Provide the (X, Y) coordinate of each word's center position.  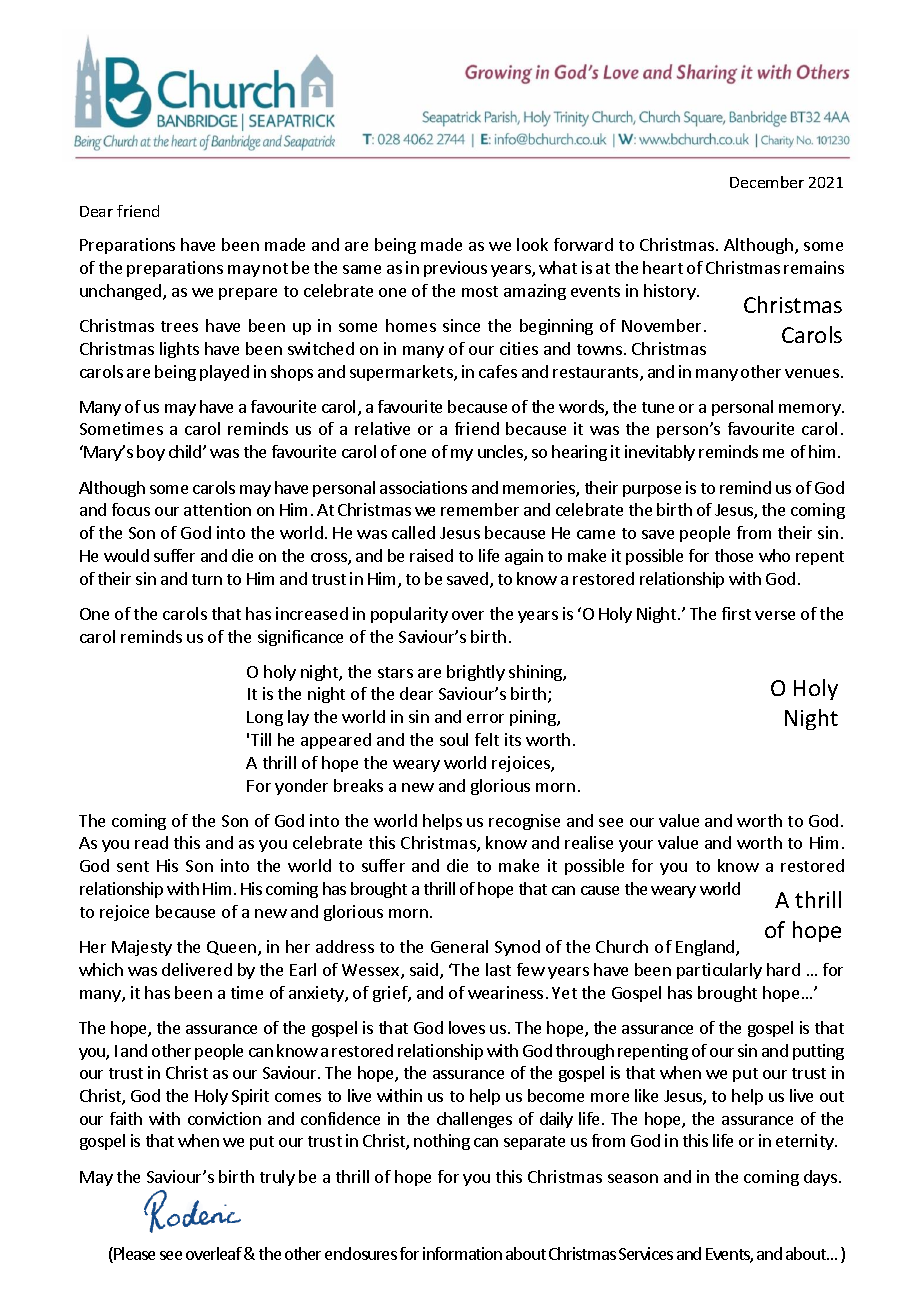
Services (646, 1253)
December (767, 182)
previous (455, 269)
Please (133, 1255)
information (462, 1253)
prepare (248, 294)
